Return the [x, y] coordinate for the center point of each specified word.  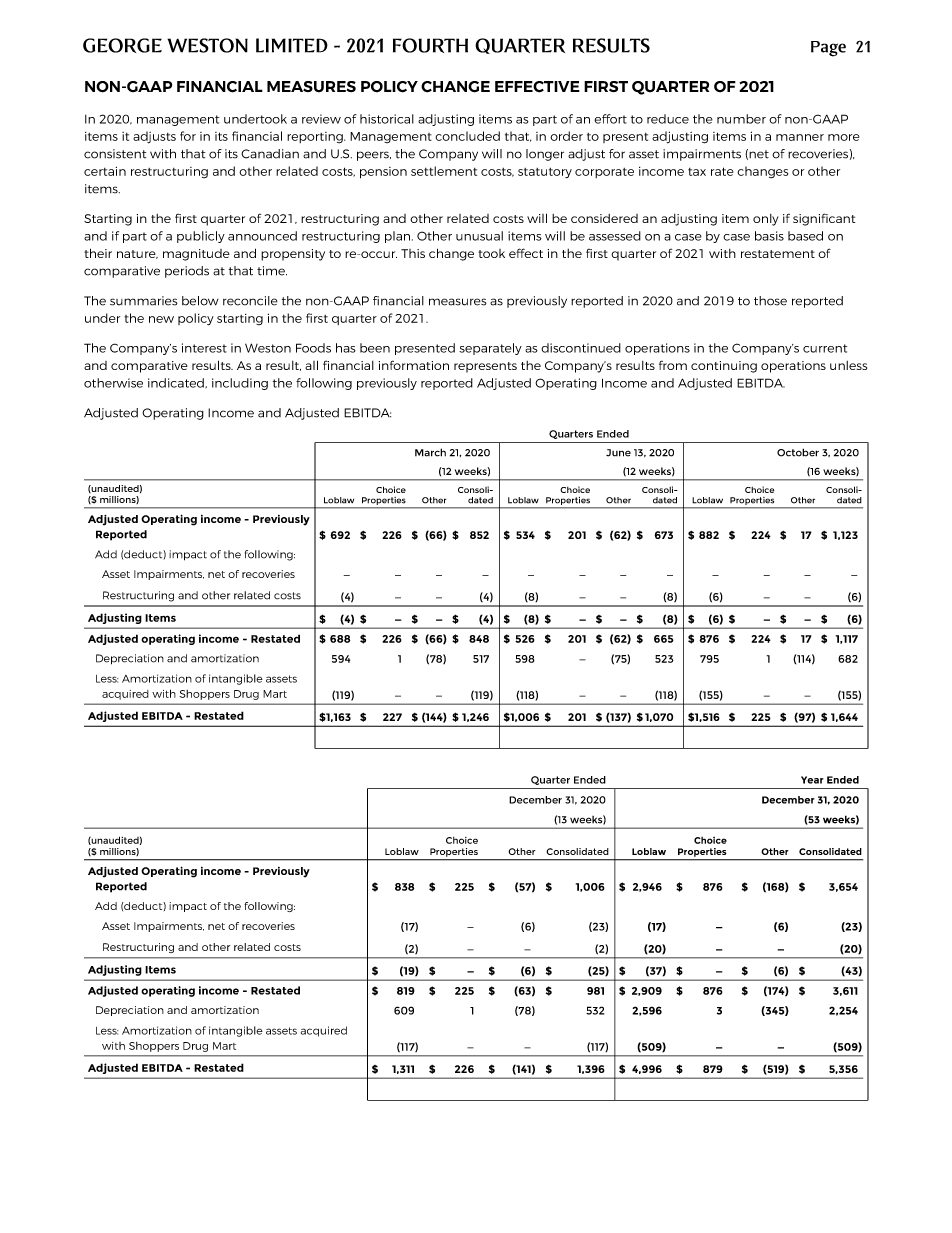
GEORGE [122, 45]
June [618, 453]
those [770, 301]
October [798, 452]
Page [828, 49]
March [430, 452]
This [413, 253]
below [200, 301]
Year [812, 780]
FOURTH [430, 45]
